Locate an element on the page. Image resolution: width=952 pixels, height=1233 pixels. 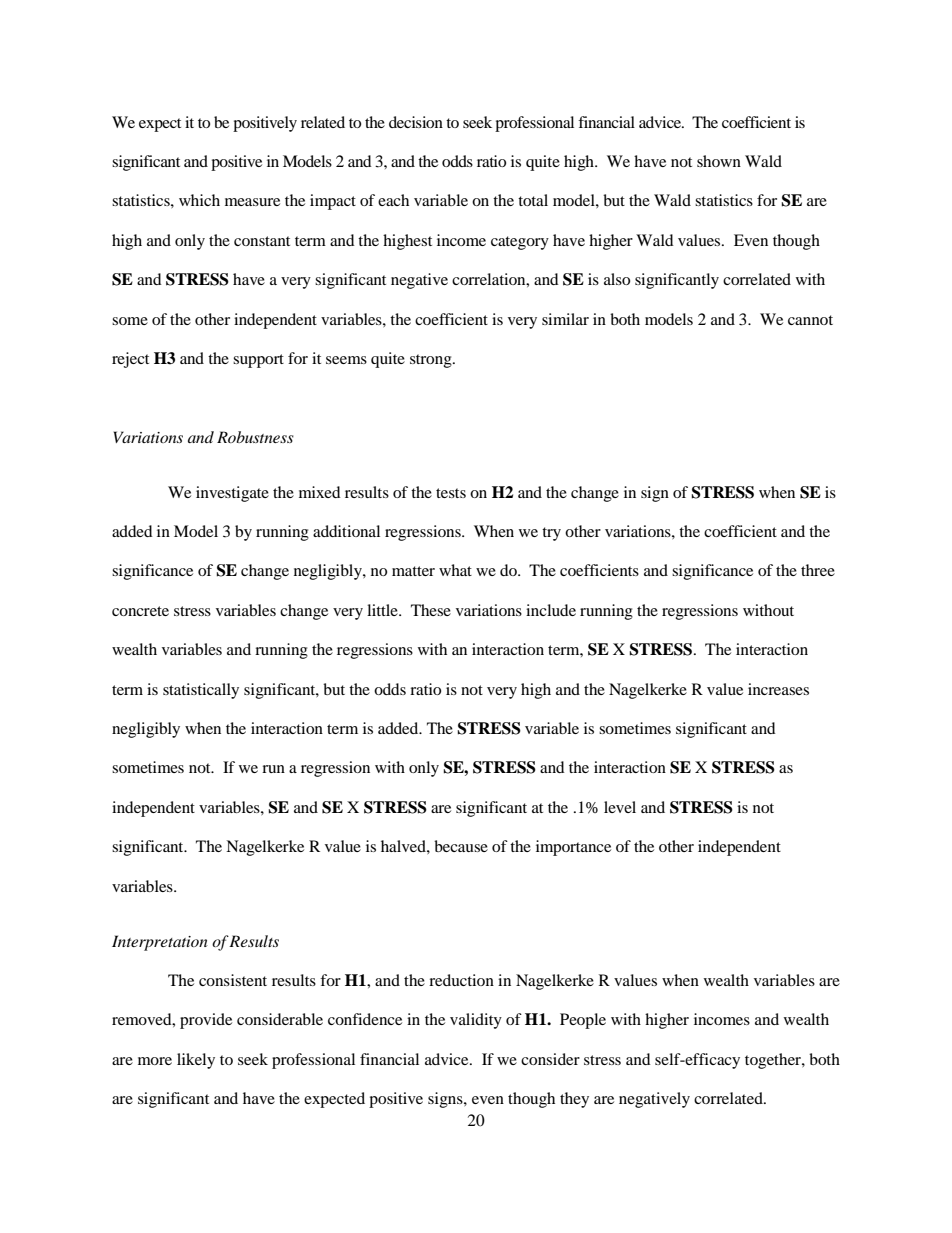
likely is located at coordinates (196, 1061).
